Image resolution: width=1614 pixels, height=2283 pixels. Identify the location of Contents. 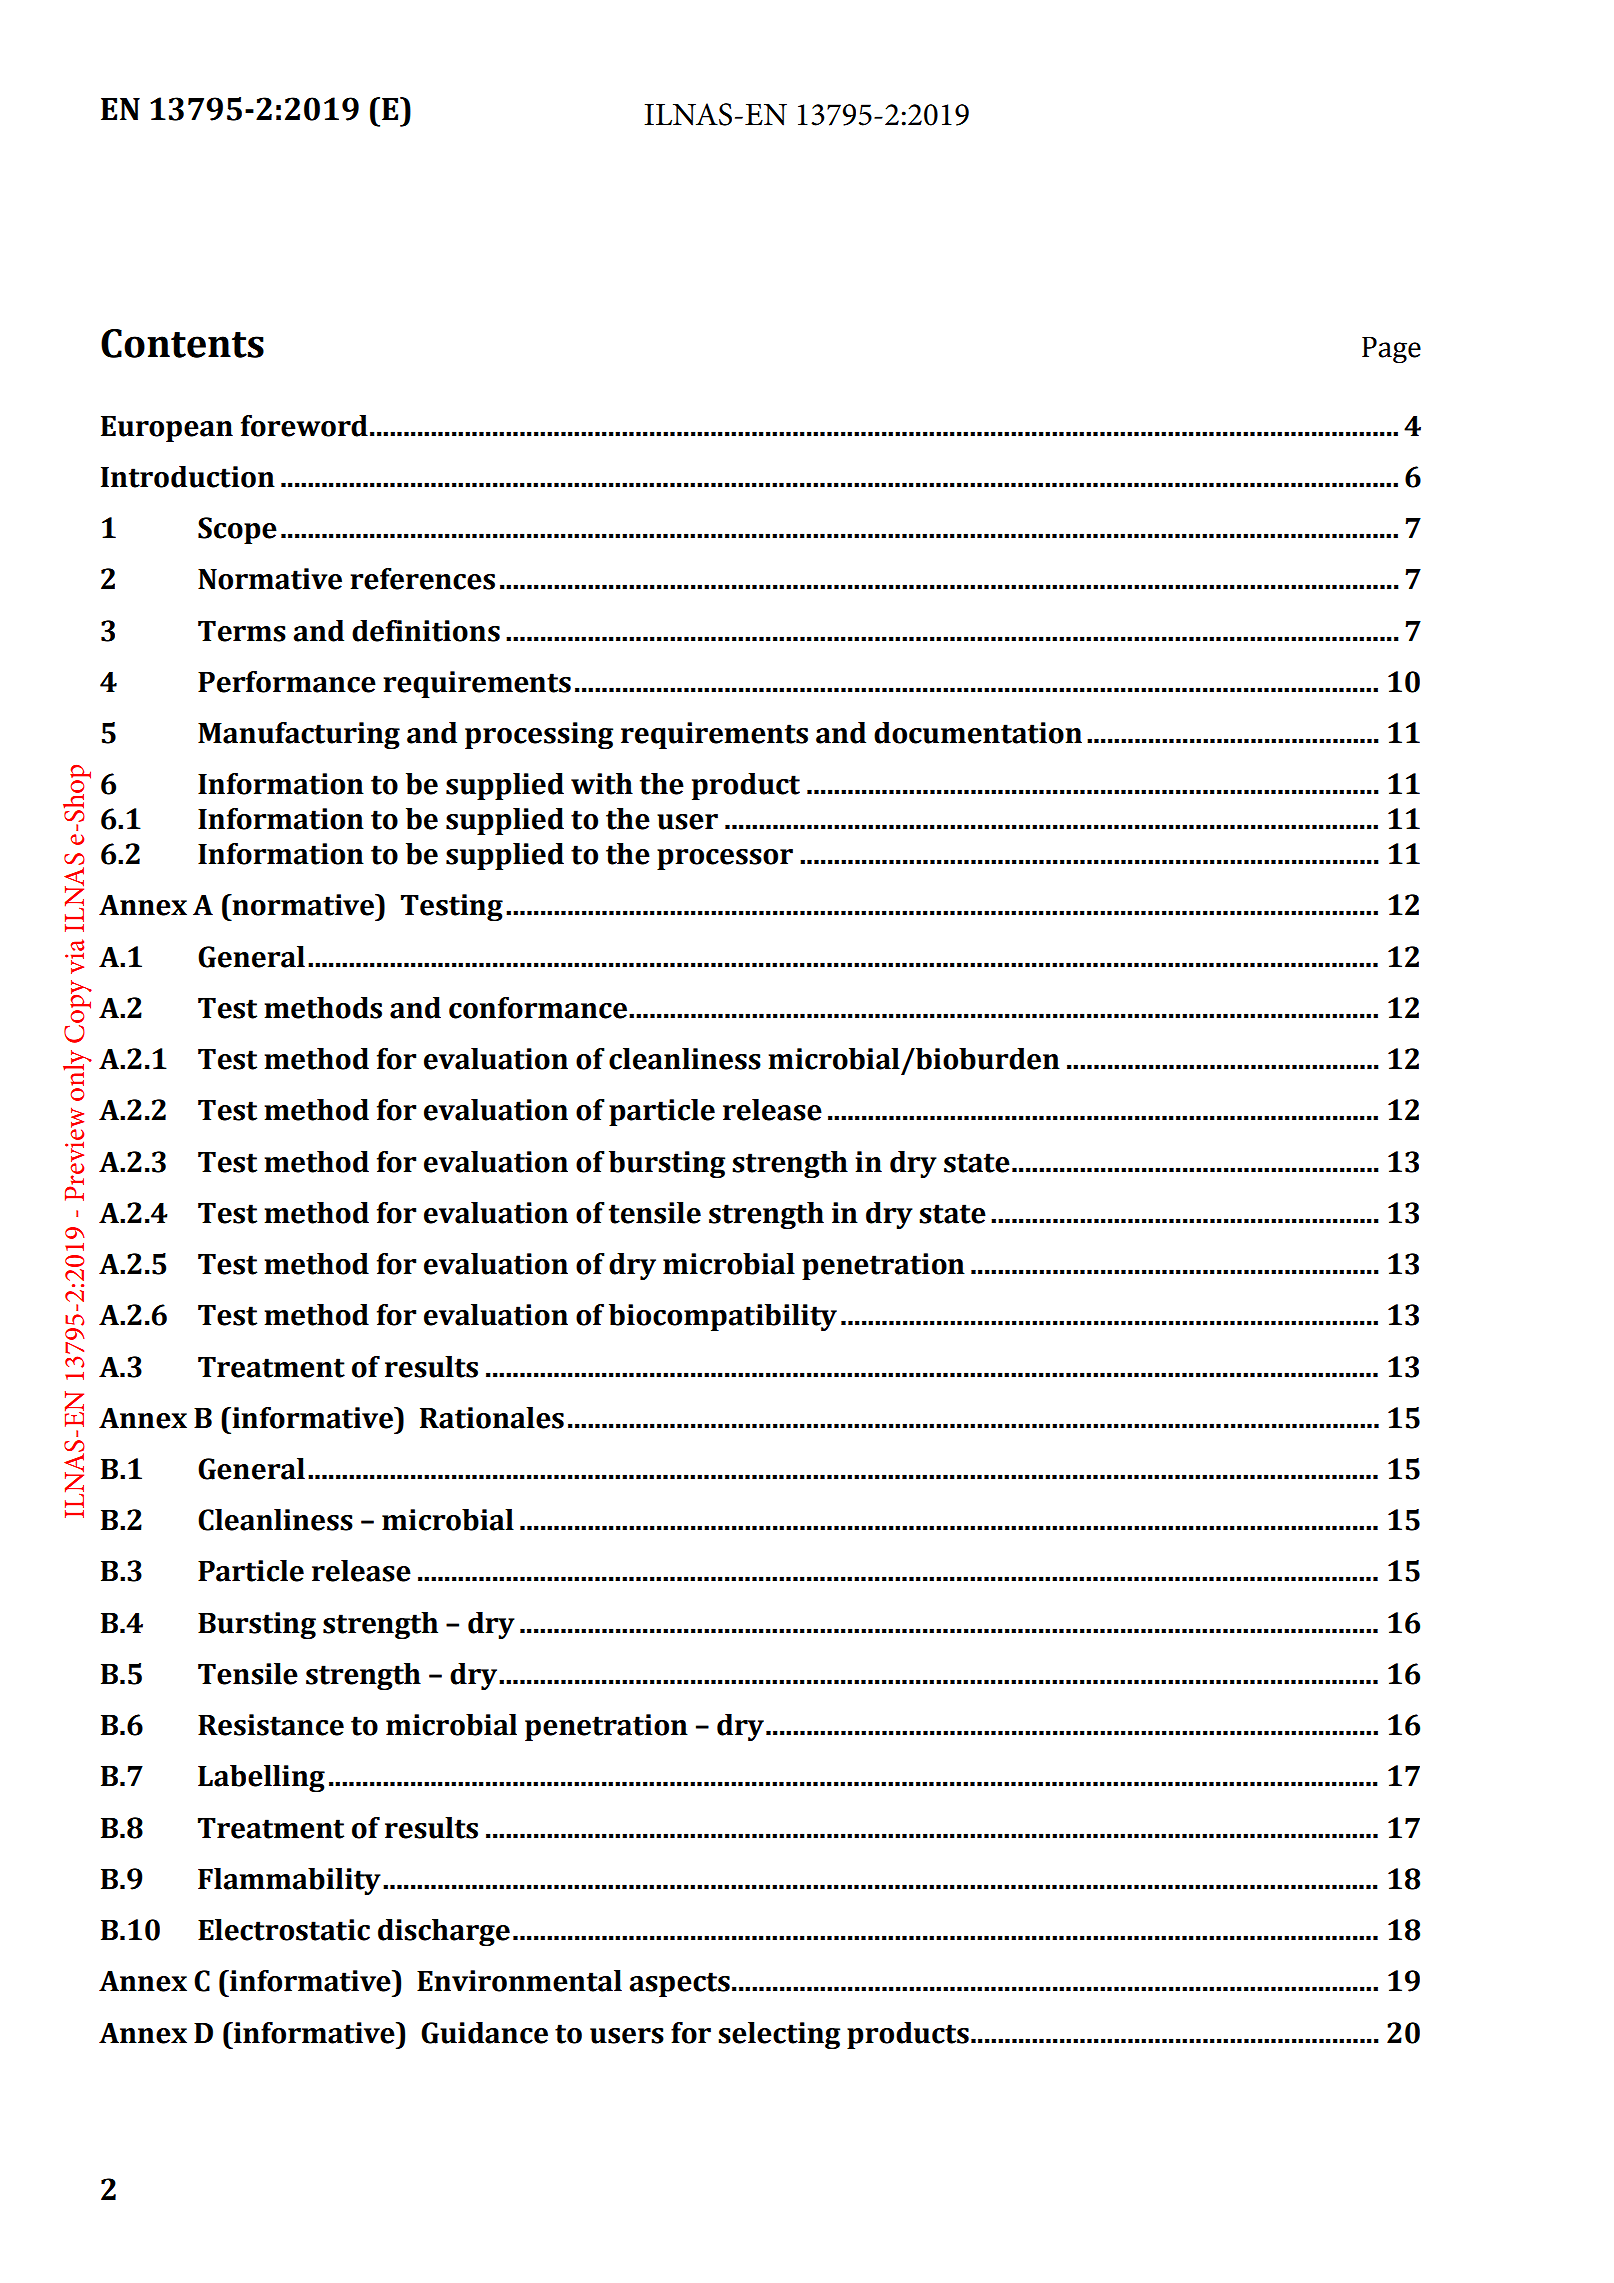
(182, 343).
